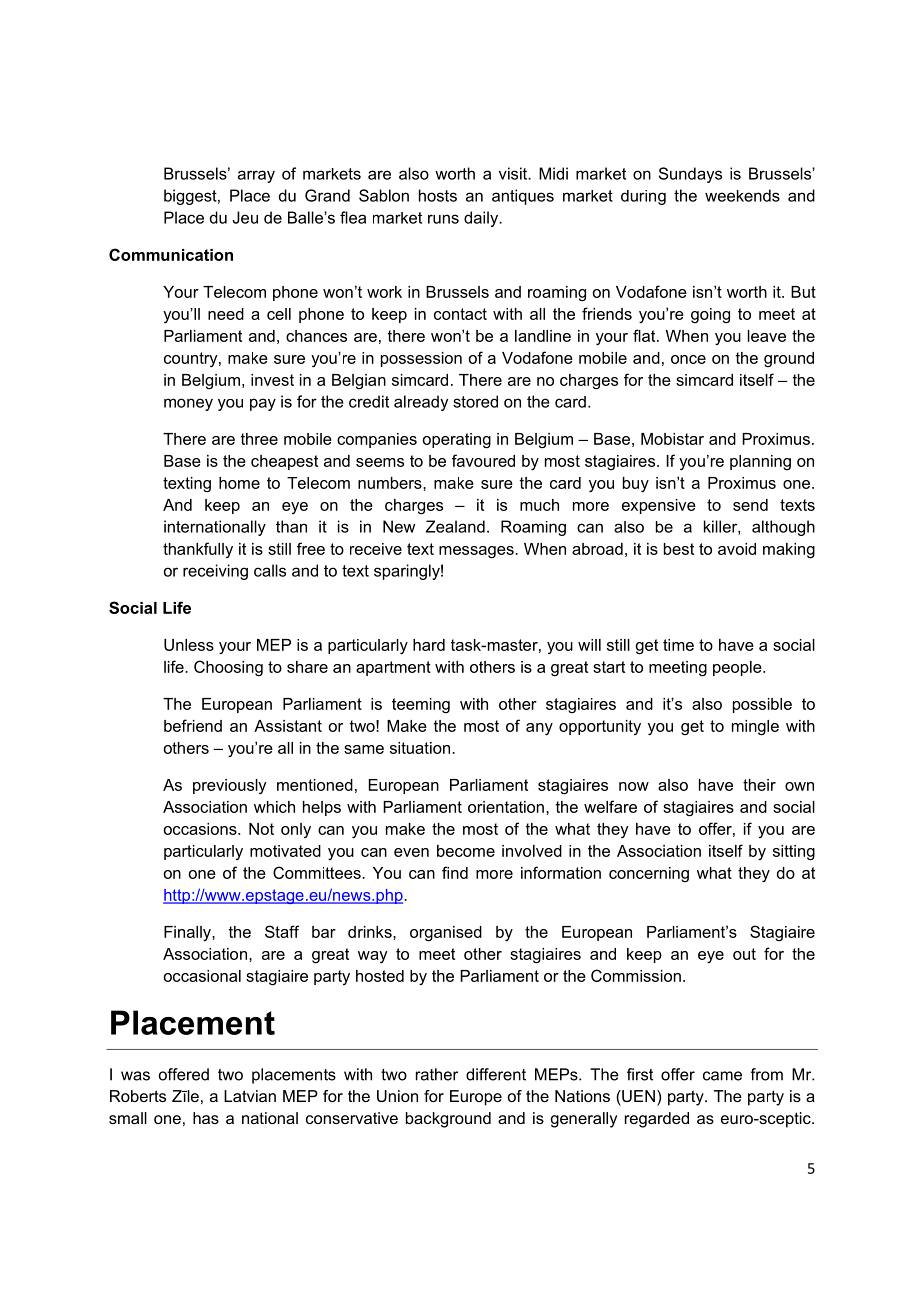 The height and width of the screenshot is (1308, 924). What do you see at coordinates (722, 1076) in the screenshot?
I see `came` at bounding box center [722, 1076].
